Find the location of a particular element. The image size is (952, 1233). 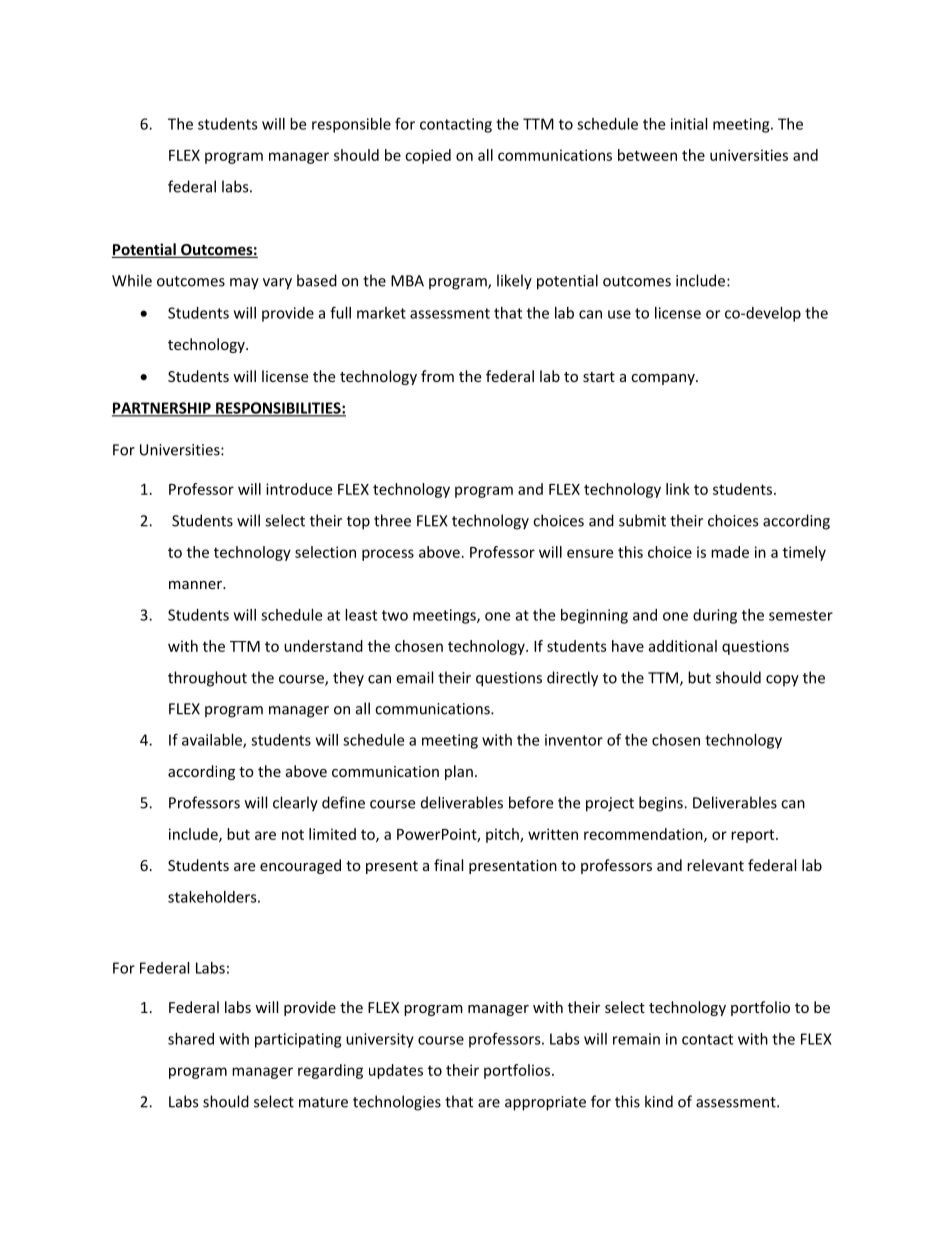

three is located at coordinates (392, 520).
